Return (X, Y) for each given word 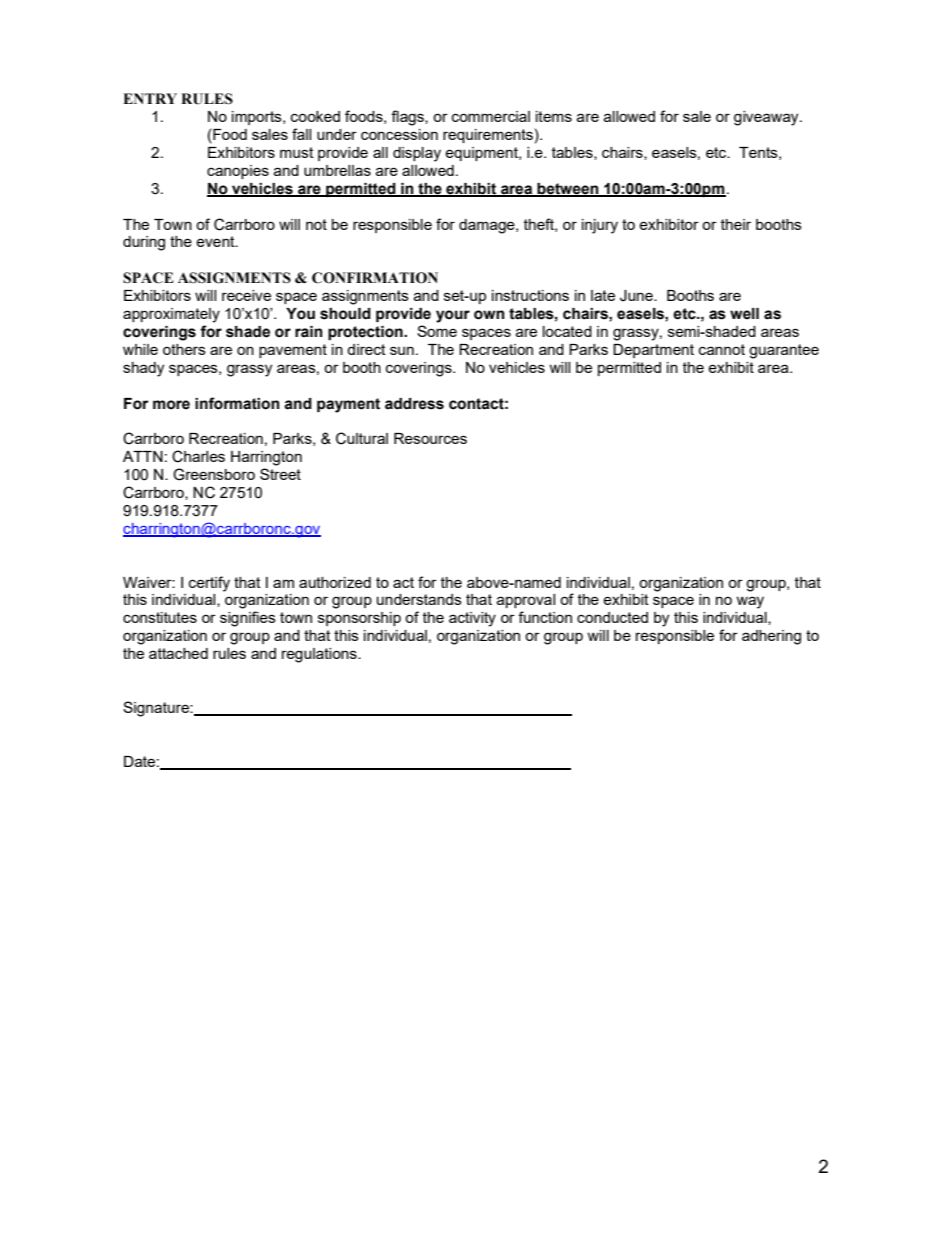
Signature (157, 709)
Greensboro (214, 474)
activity (472, 619)
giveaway (767, 118)
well (744, 314)
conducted (612, 617)
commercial (491, 116)
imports (258, 118)
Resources (430, 438)
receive (246, 295)
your (453, 316)
